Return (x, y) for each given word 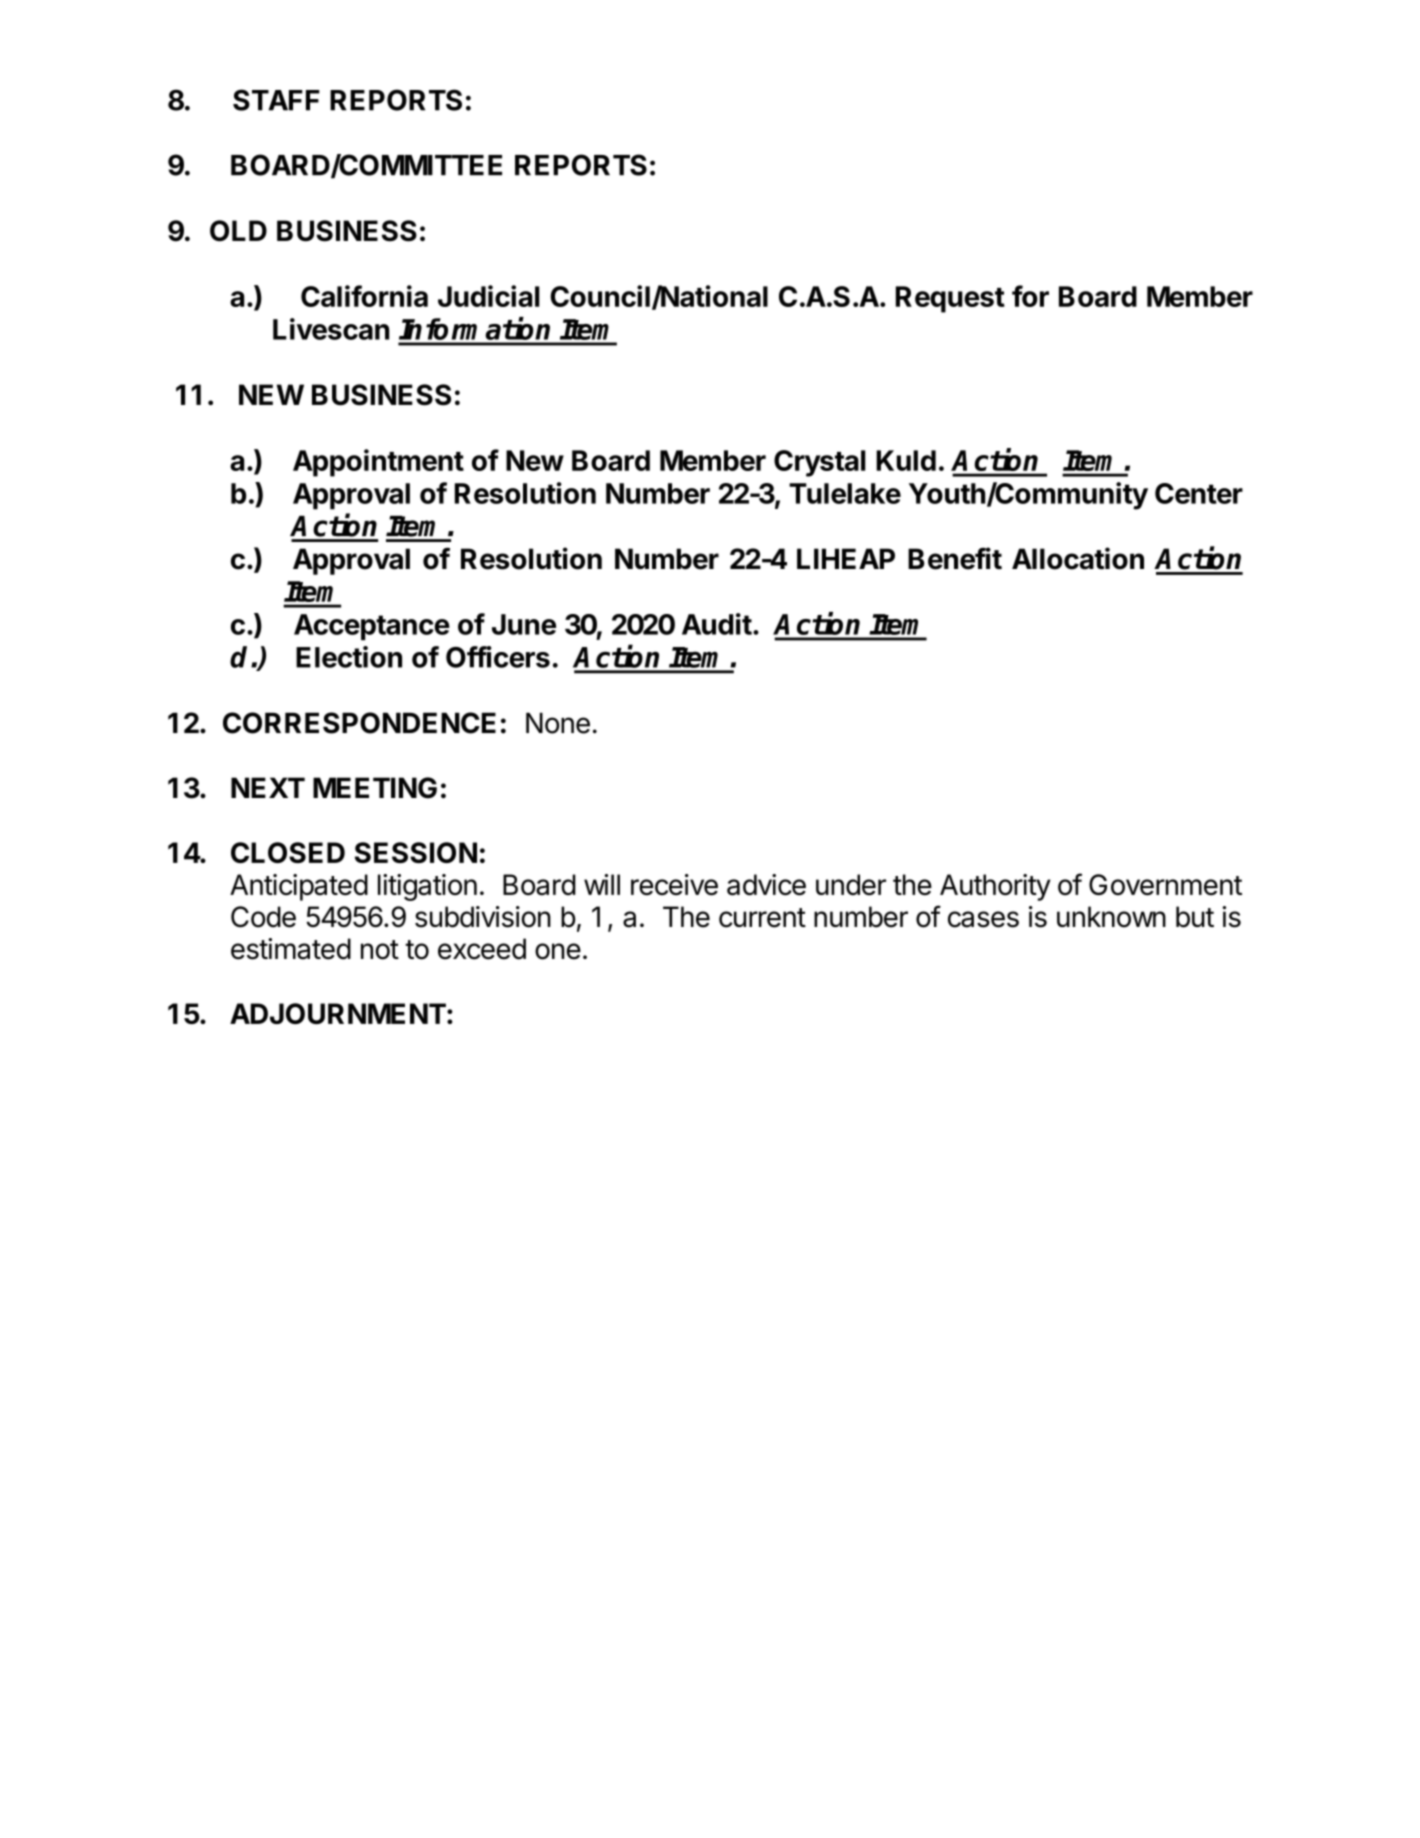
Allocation (1078, 558)
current (762, 918)
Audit (717, 624)
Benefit (955, 558)
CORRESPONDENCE (359, 723)
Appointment (378, 463)
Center (1199, 493)
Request (950, 299)
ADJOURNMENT (338, 1013)
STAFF (276, 100)
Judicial (489, 296)
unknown (1111, 917)
